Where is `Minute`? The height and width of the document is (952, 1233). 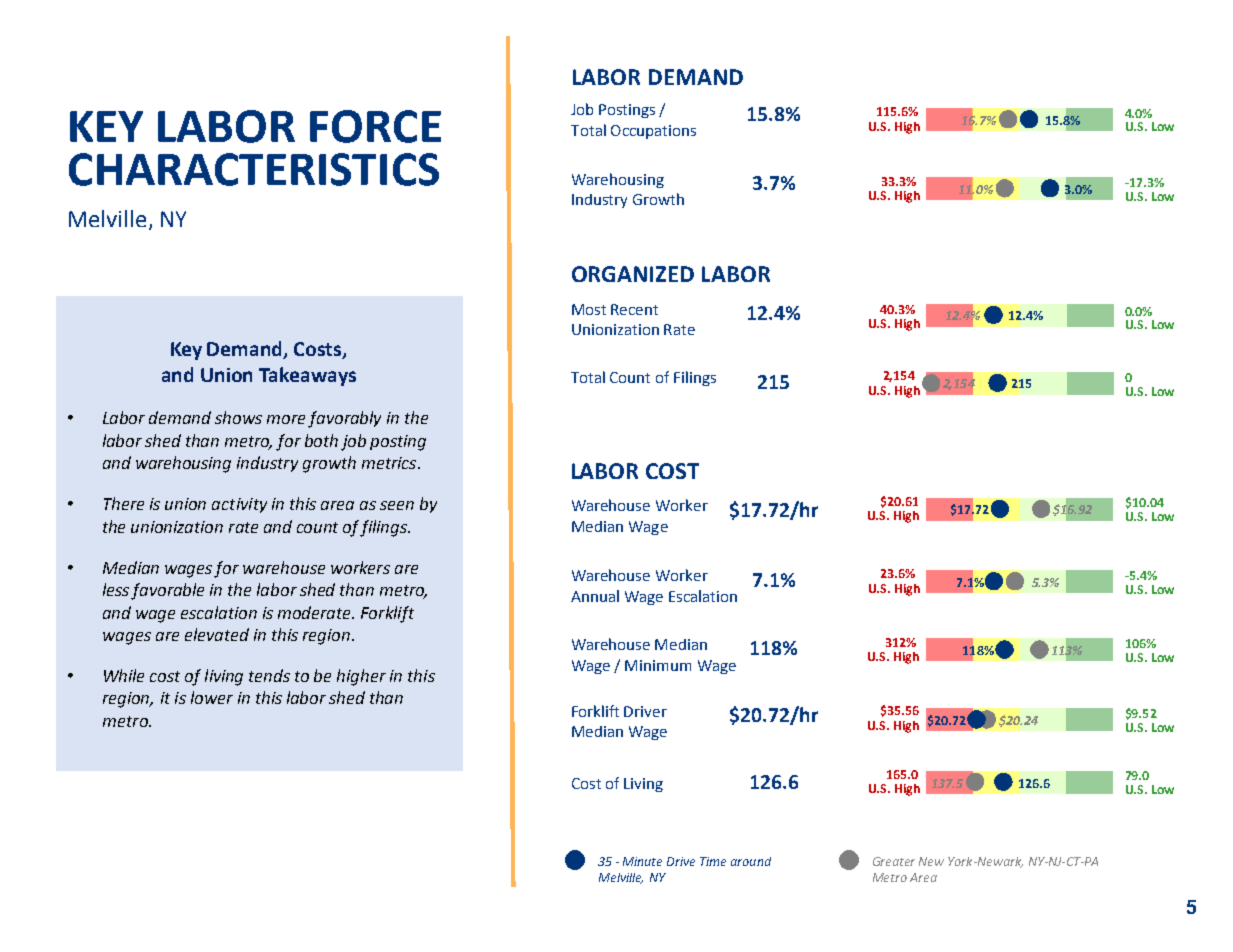
Minute is located at coordinates (642, 861).
